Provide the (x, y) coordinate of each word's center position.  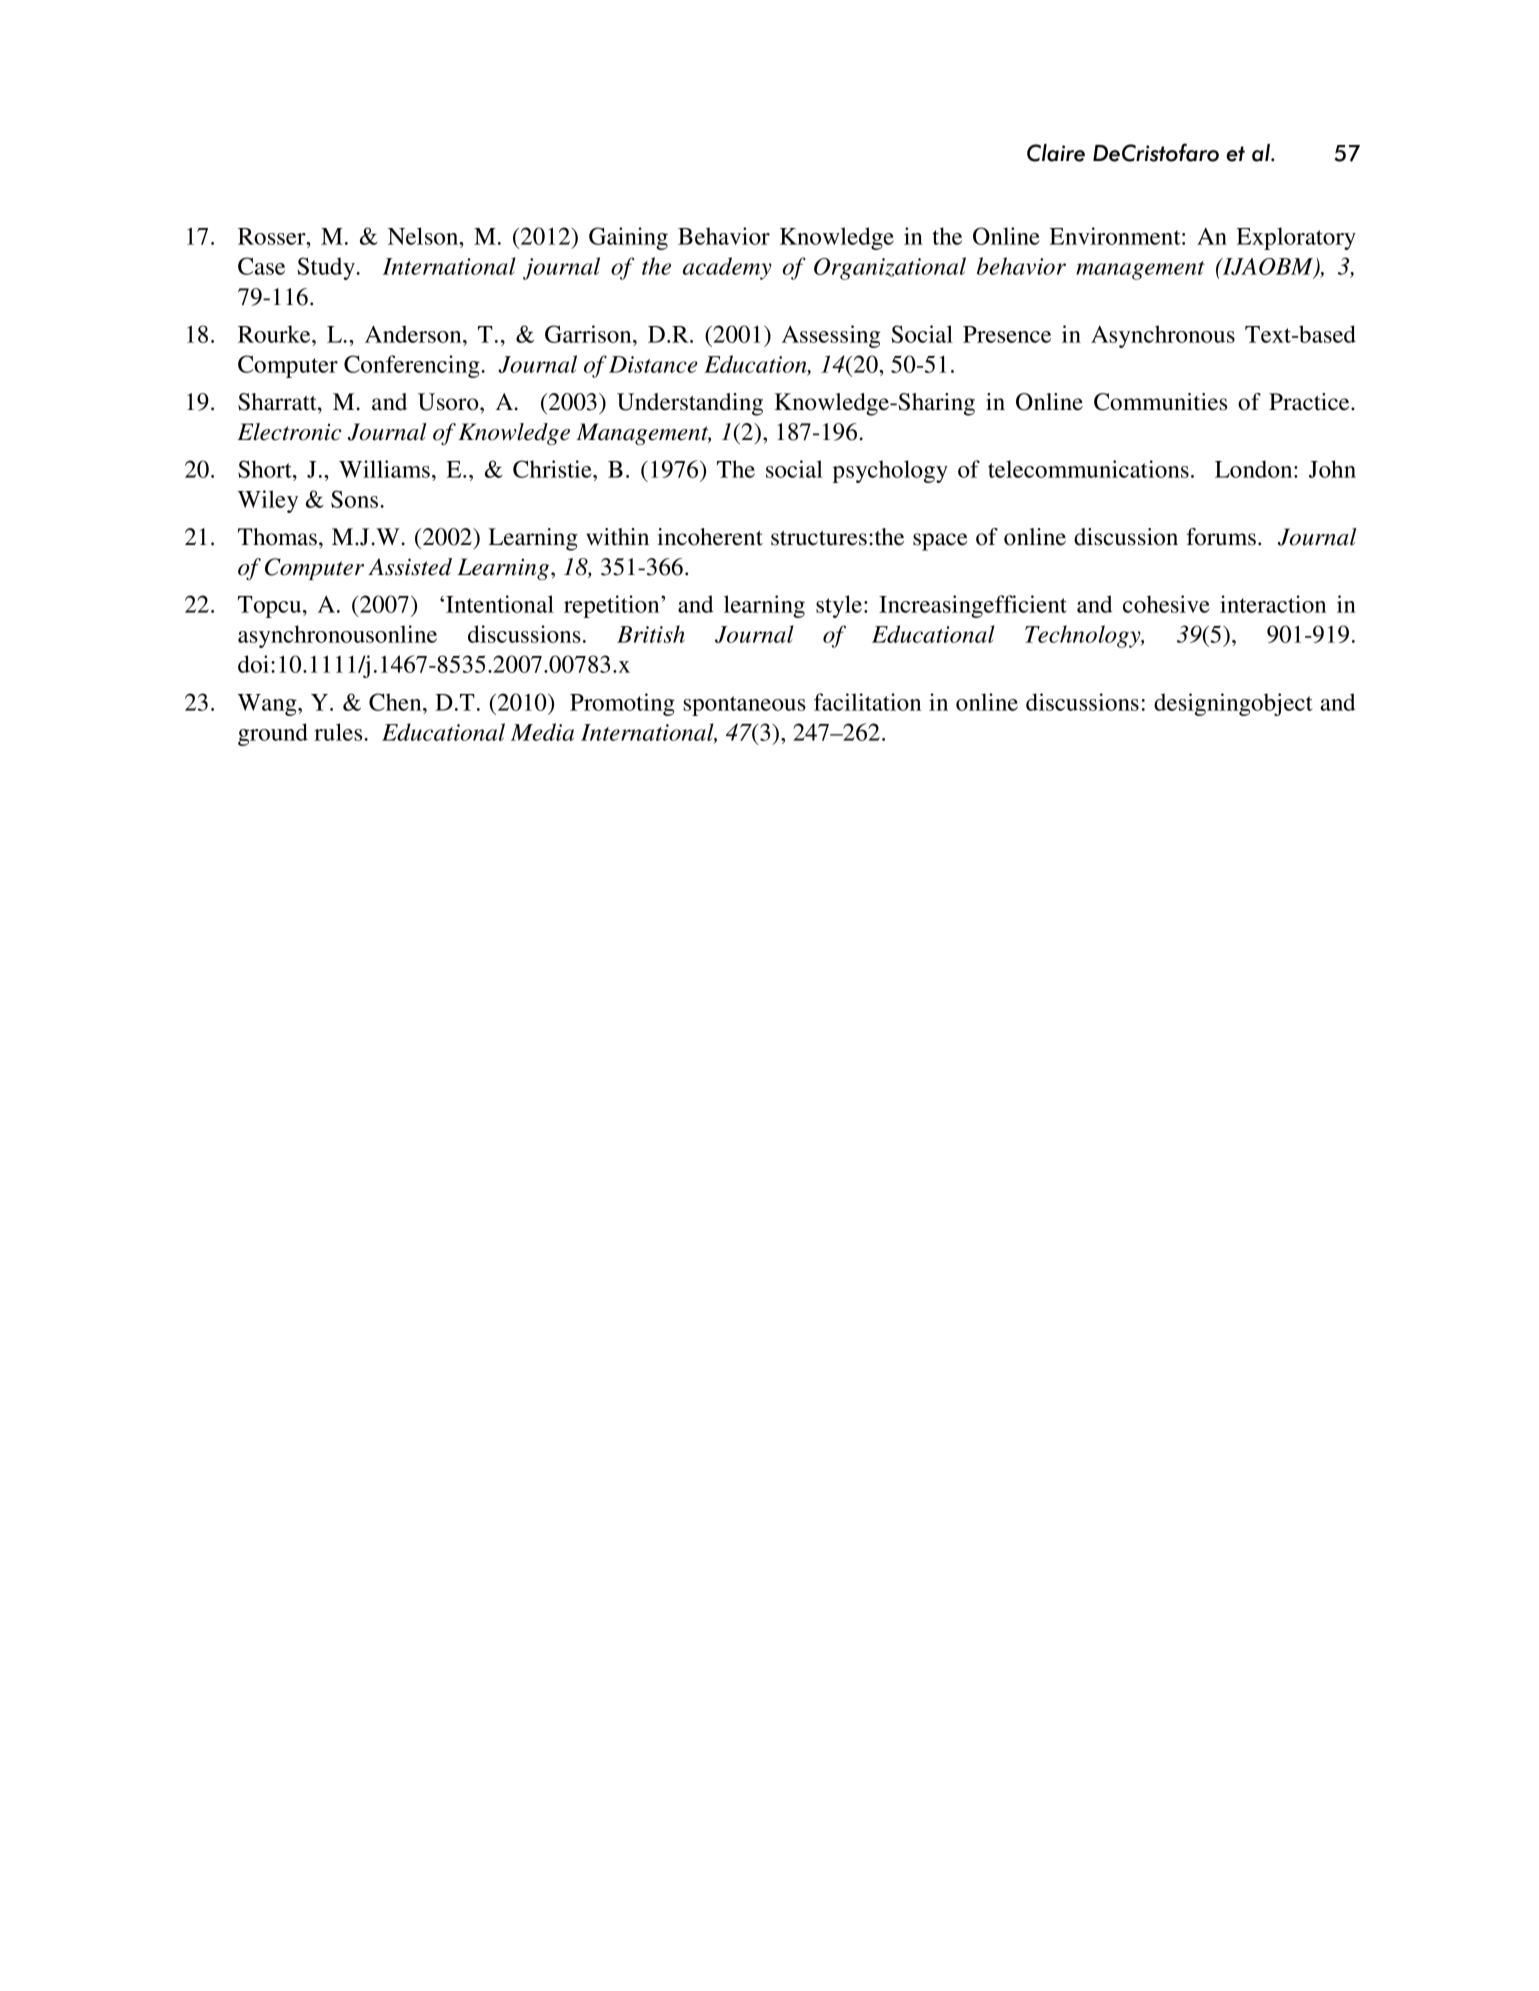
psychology (890, 471)
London (1255, 469)
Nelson (424, 236)
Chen (396, 702)
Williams (384, 469)
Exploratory (1296, 238)
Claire (1056, 153)
